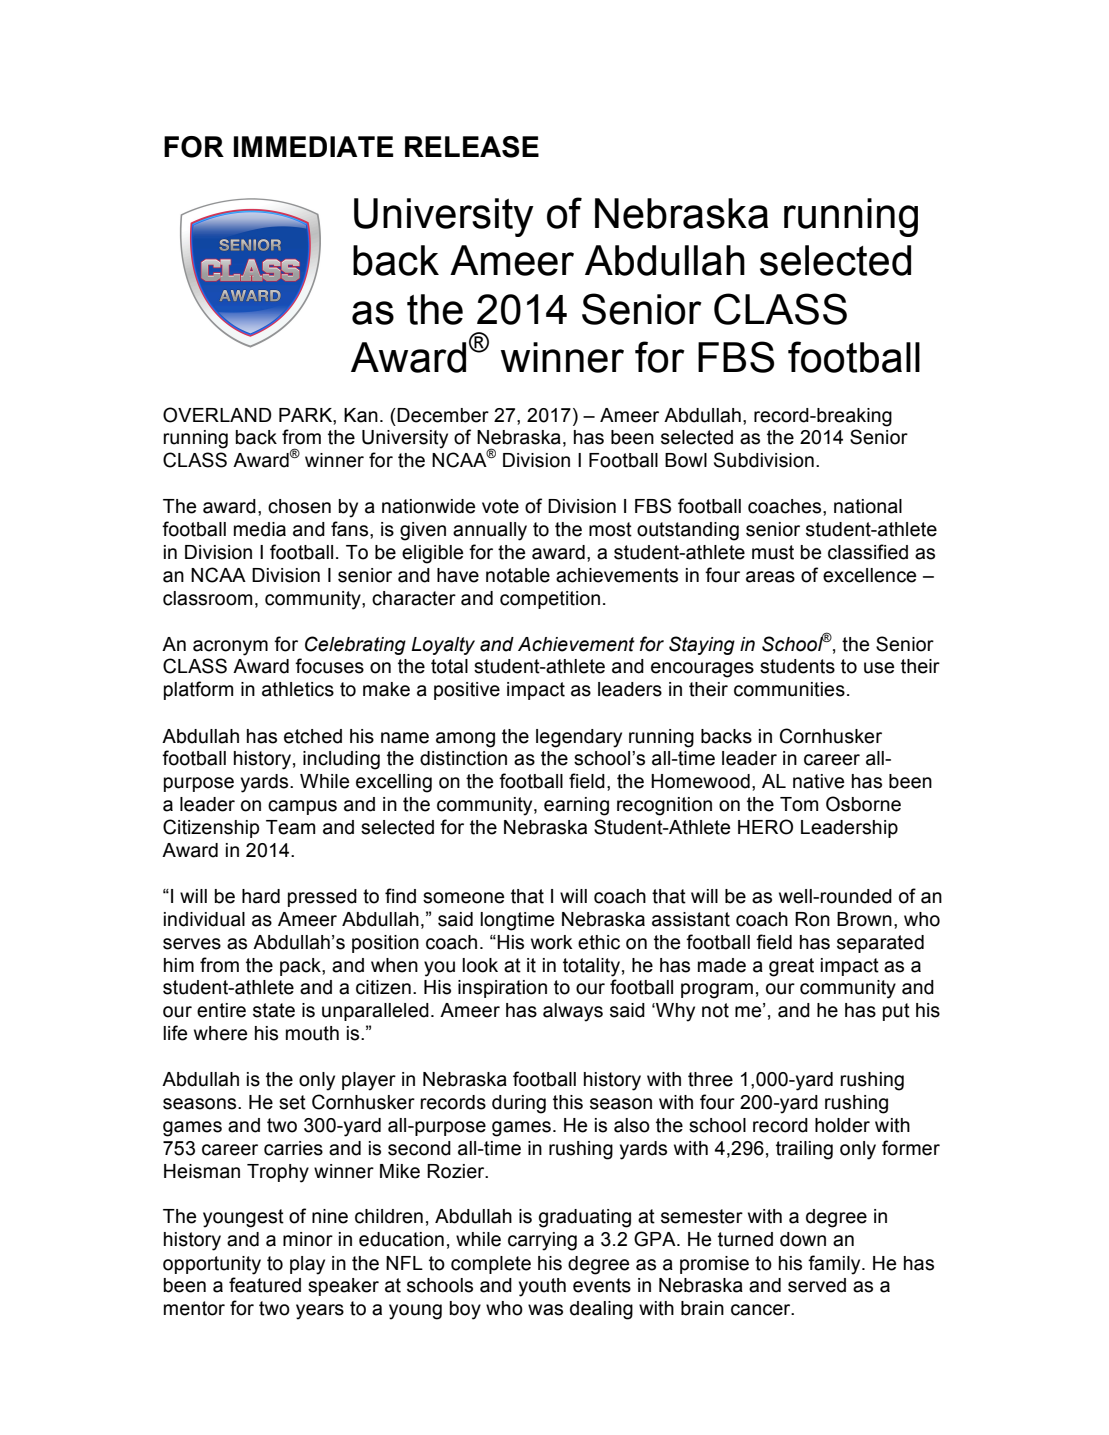  I want to click on youth, so click(542, 1287).
